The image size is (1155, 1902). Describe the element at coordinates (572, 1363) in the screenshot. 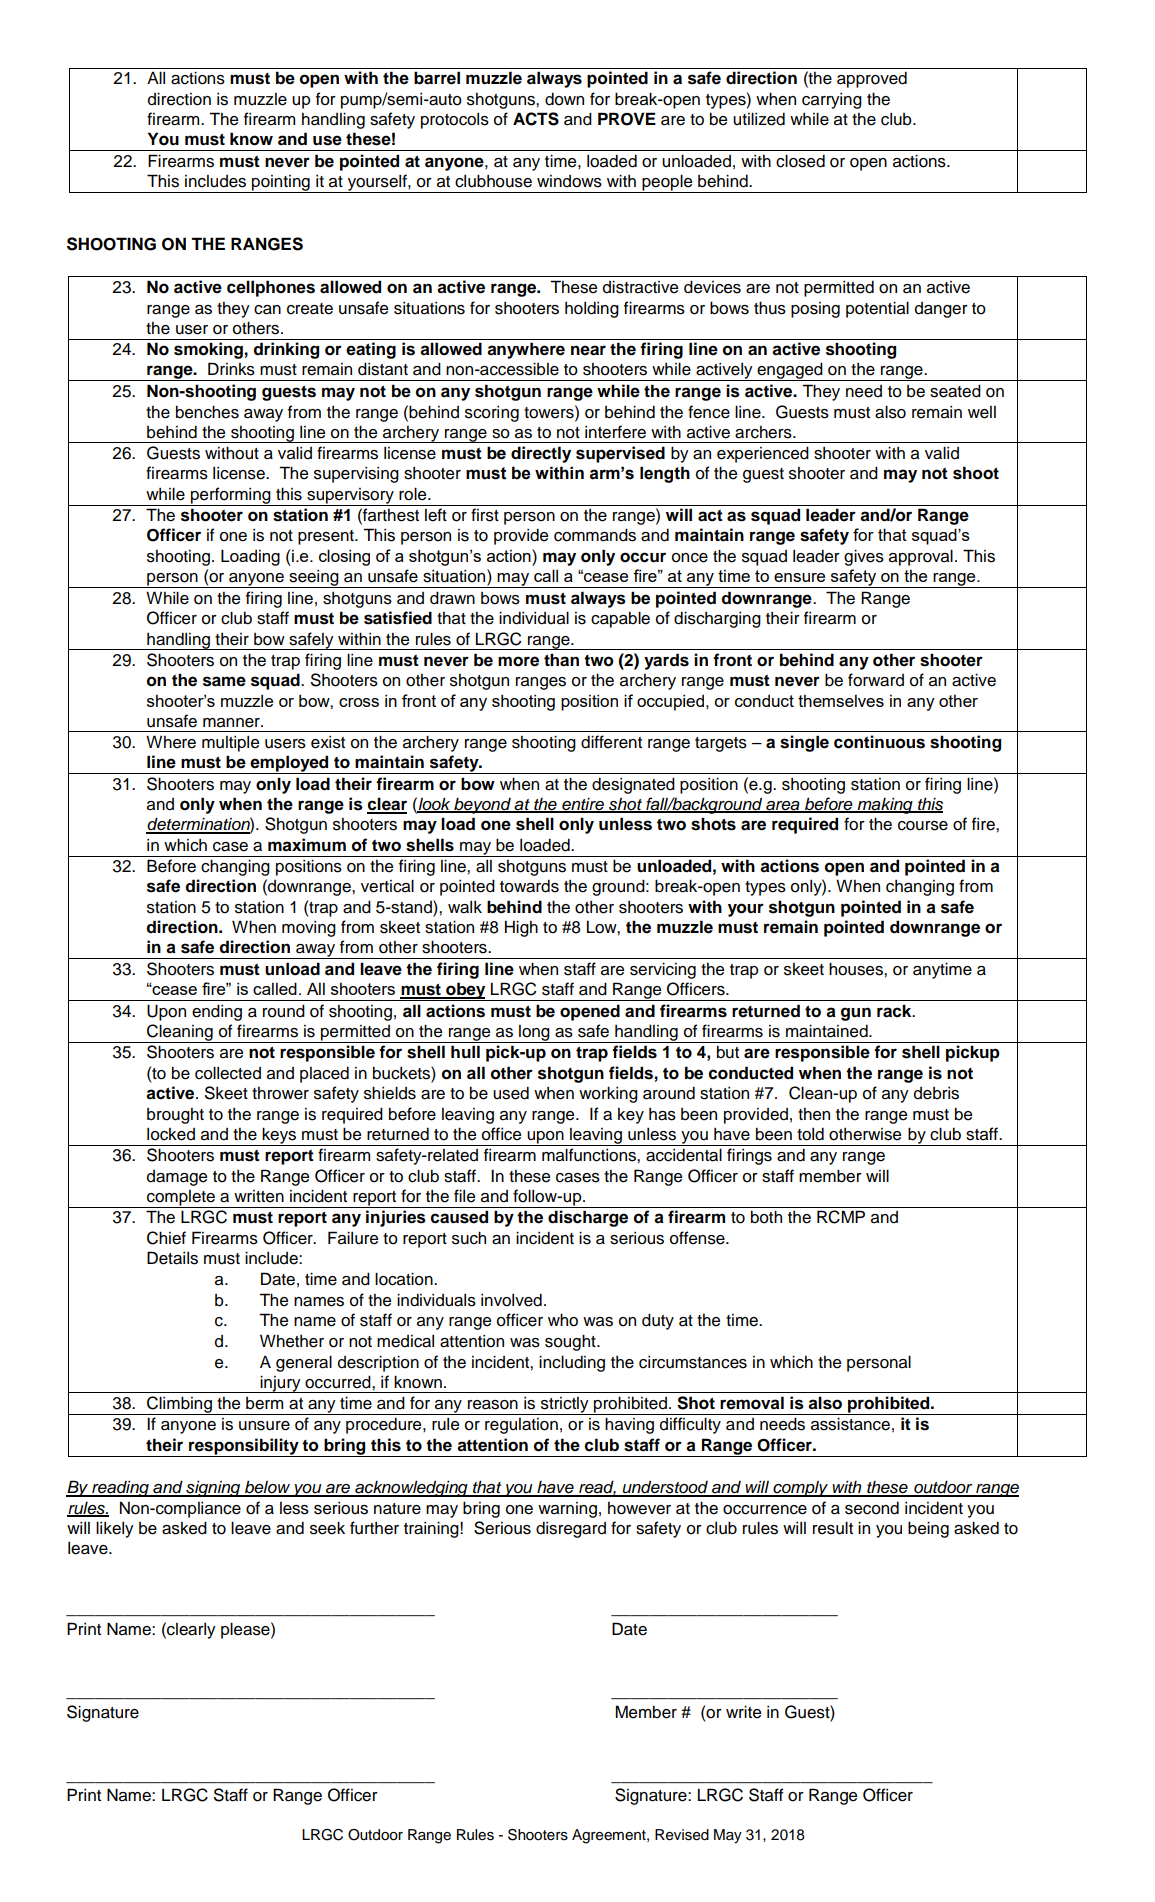

I see `including` at that location.
